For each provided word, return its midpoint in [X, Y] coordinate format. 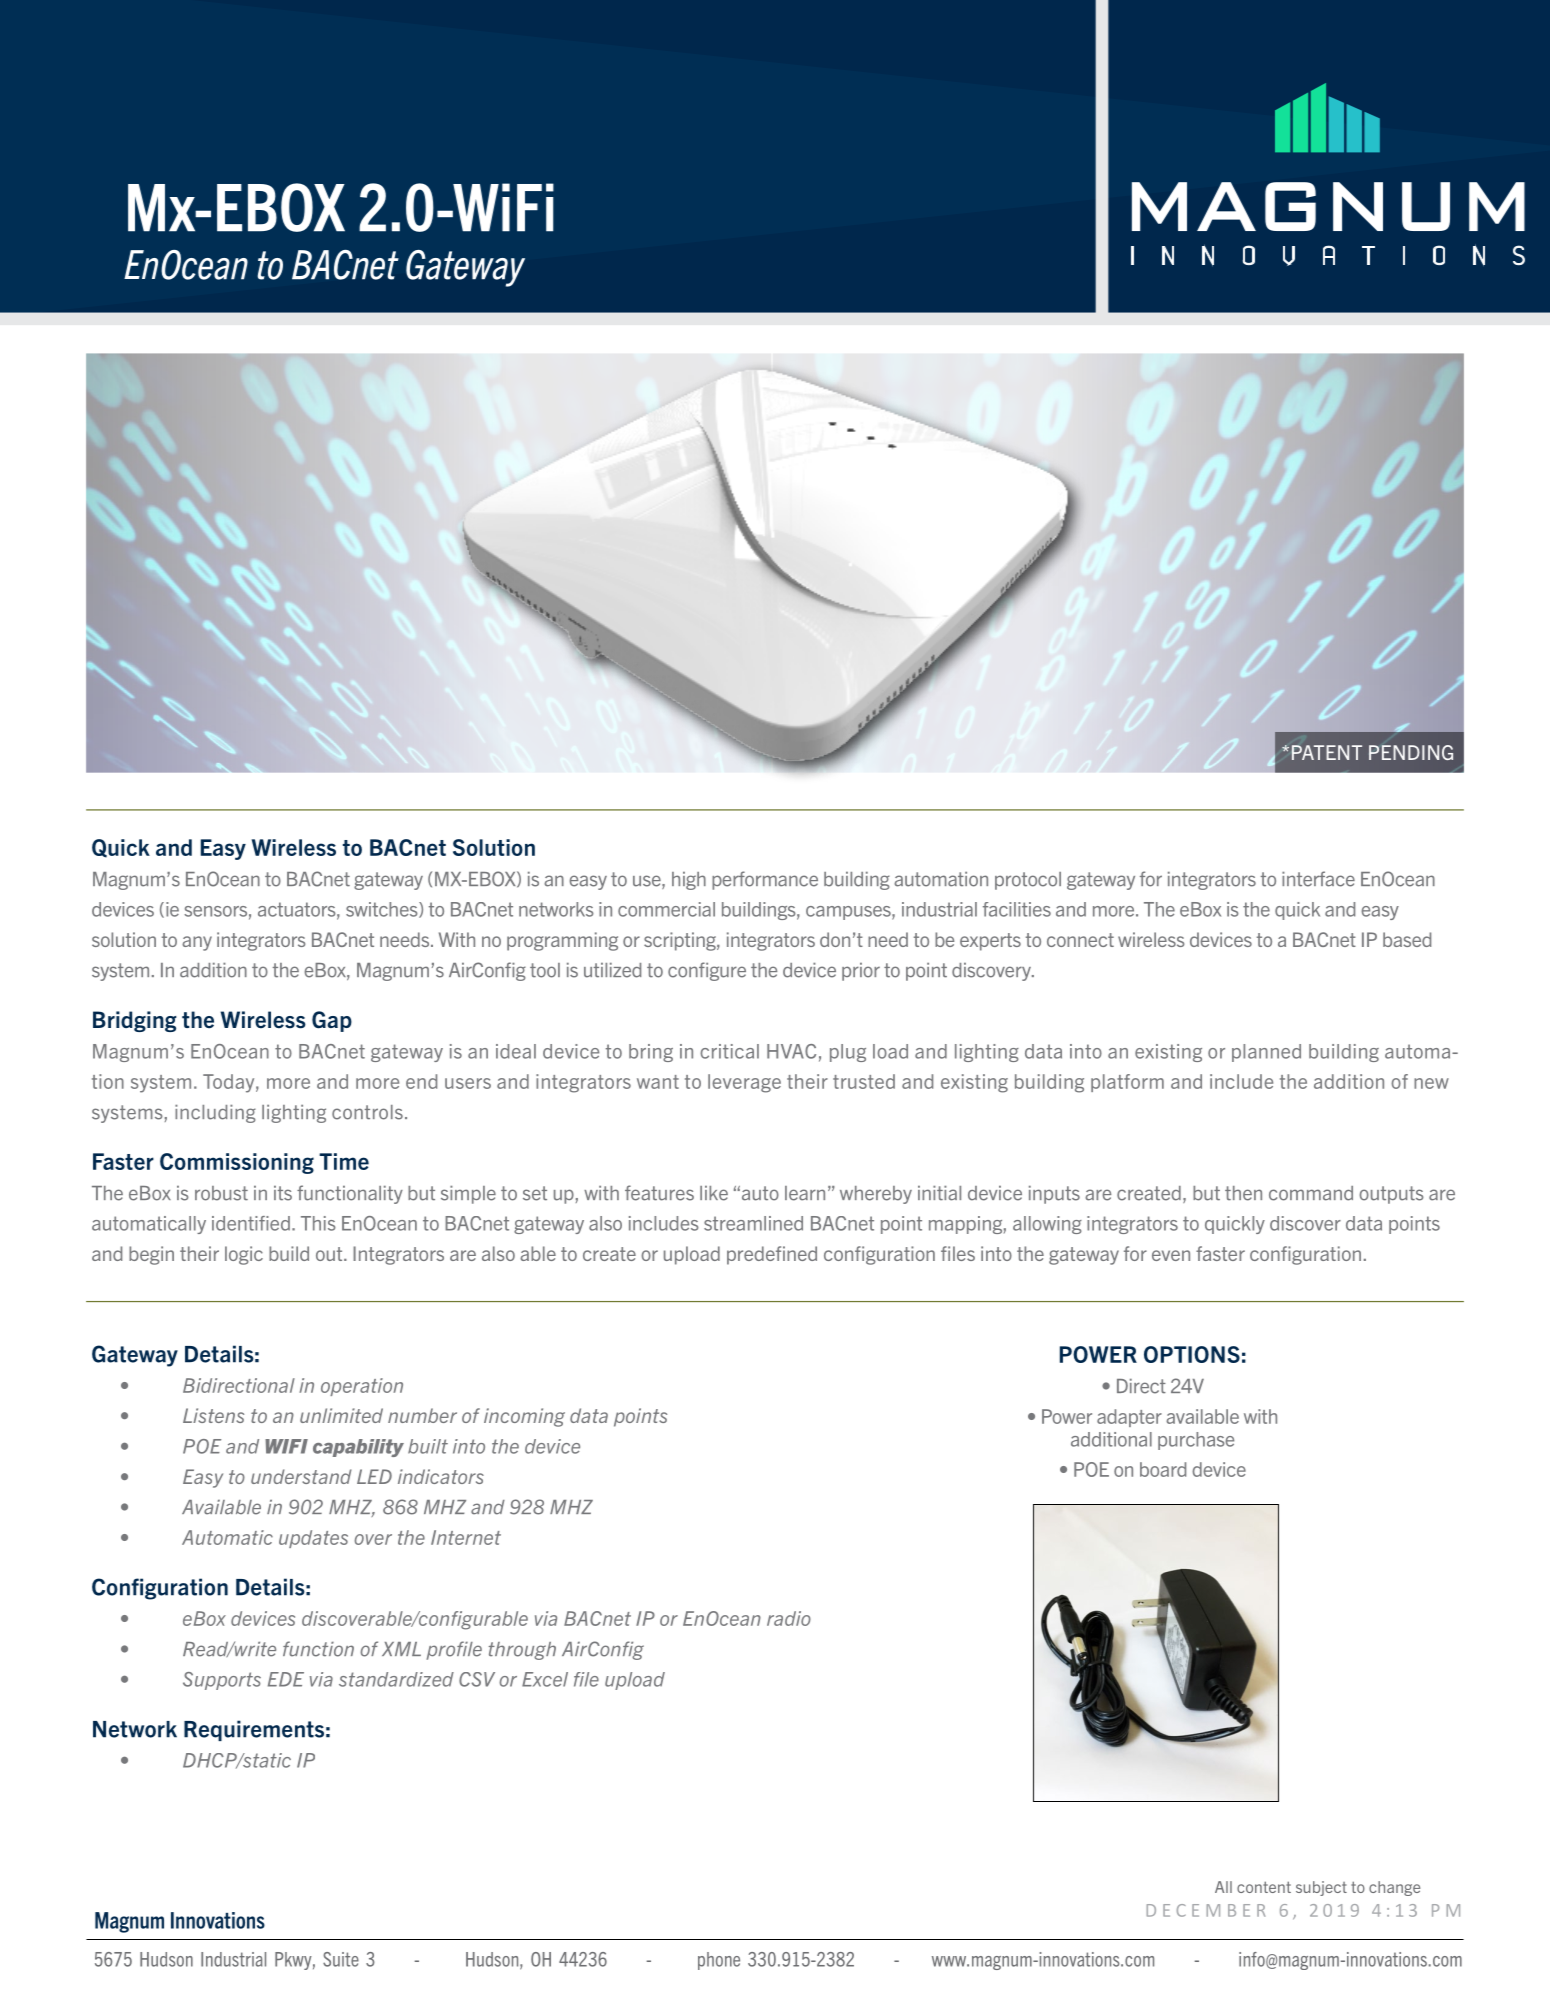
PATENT [1327, 752]
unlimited [341, 1415]
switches [383, 910]
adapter [1129, 1418]
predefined [772, 1255]
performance [765, 880]
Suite [341, 1959]
